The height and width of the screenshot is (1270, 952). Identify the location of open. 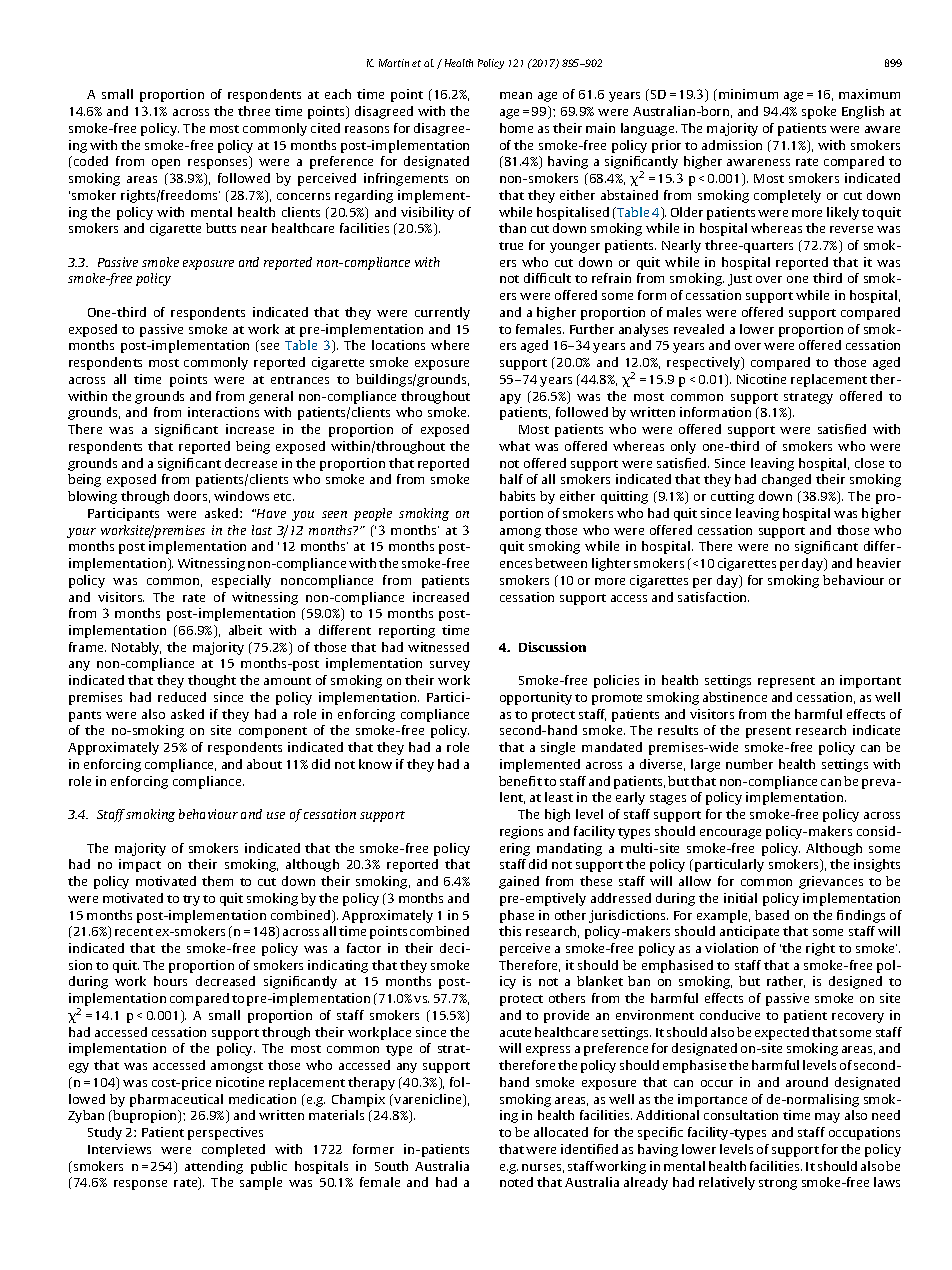
(166, 164).
